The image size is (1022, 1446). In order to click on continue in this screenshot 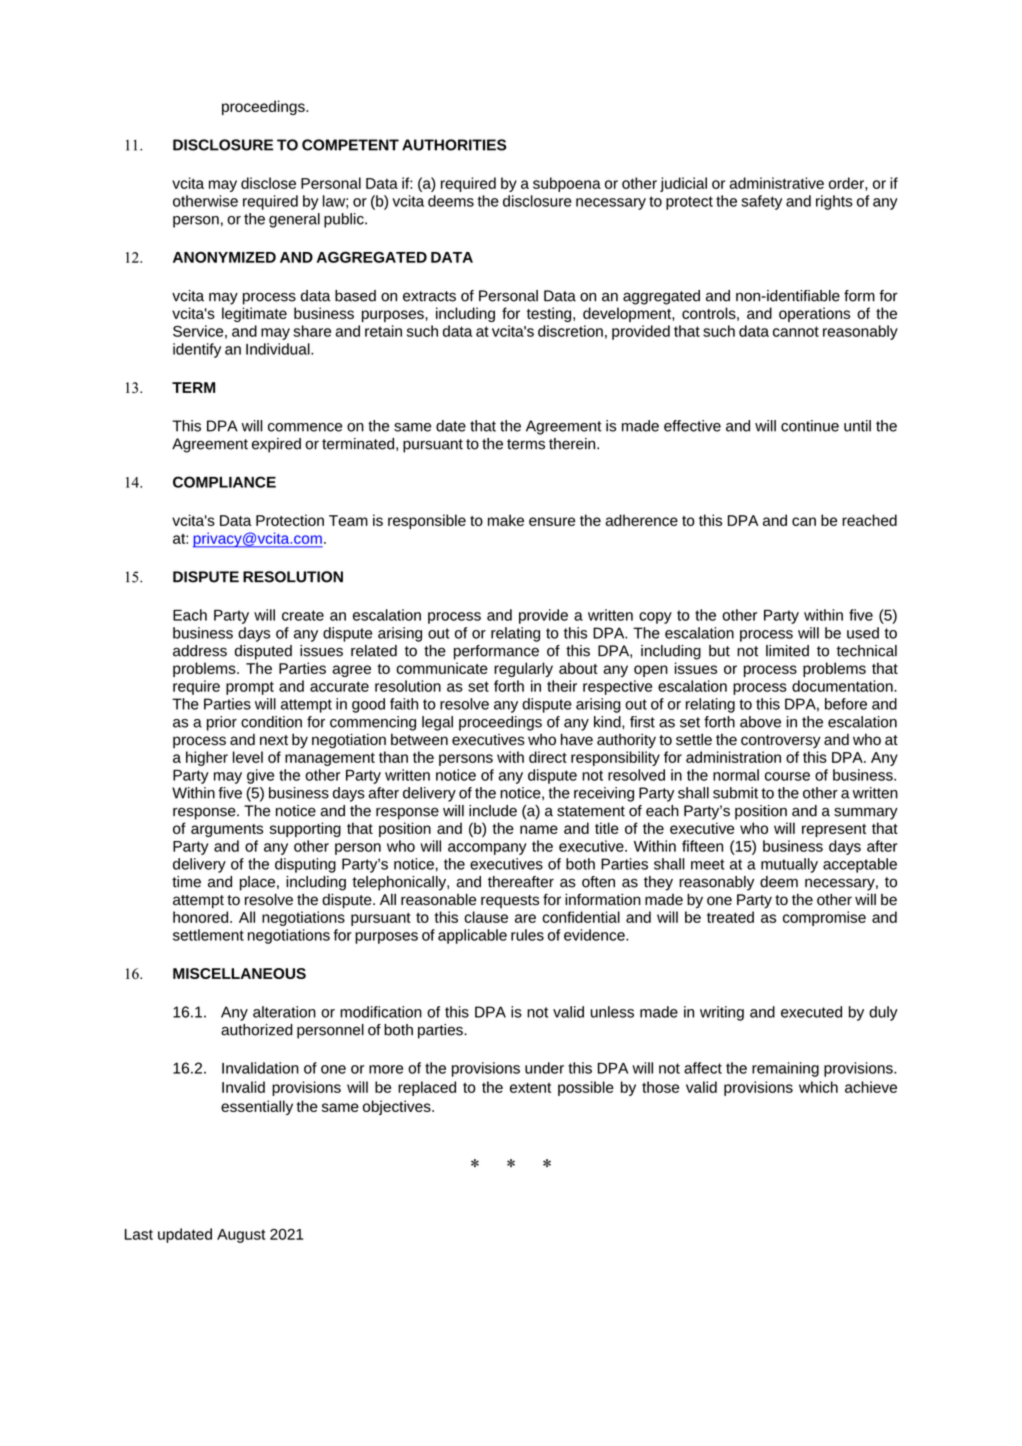, I will do `click(810, 426)`.
